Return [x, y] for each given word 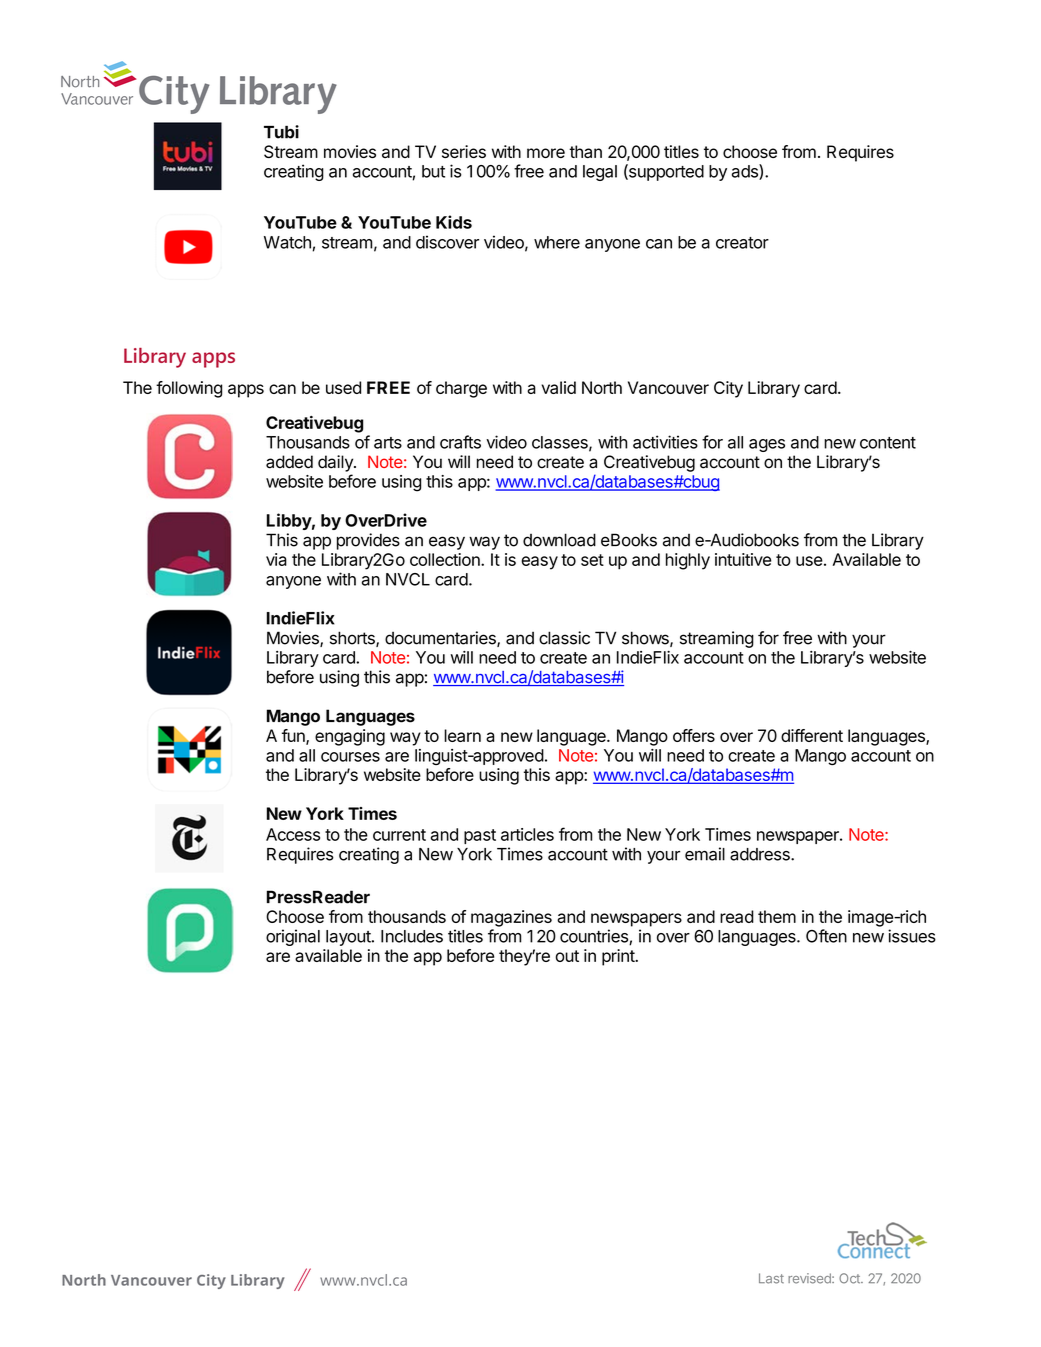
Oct [850, 1278]
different [812, 735]
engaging [350, 737]
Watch [287, 242]
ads [746, 172]
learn [462, 735]
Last [771, 1278]
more [546, 153]
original [293, 937]
